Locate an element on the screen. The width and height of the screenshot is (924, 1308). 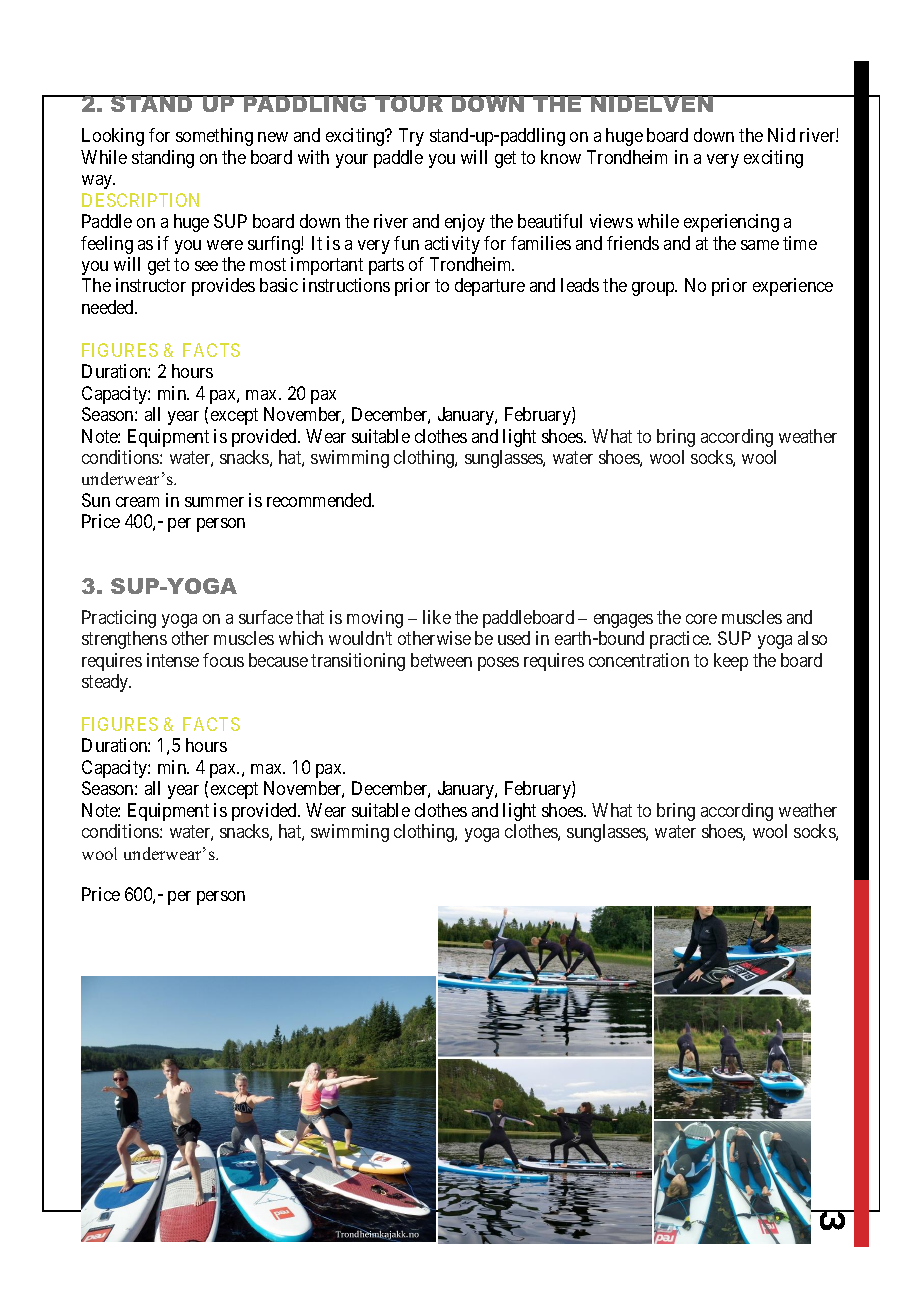
group is located at coordinates (654, 289).
